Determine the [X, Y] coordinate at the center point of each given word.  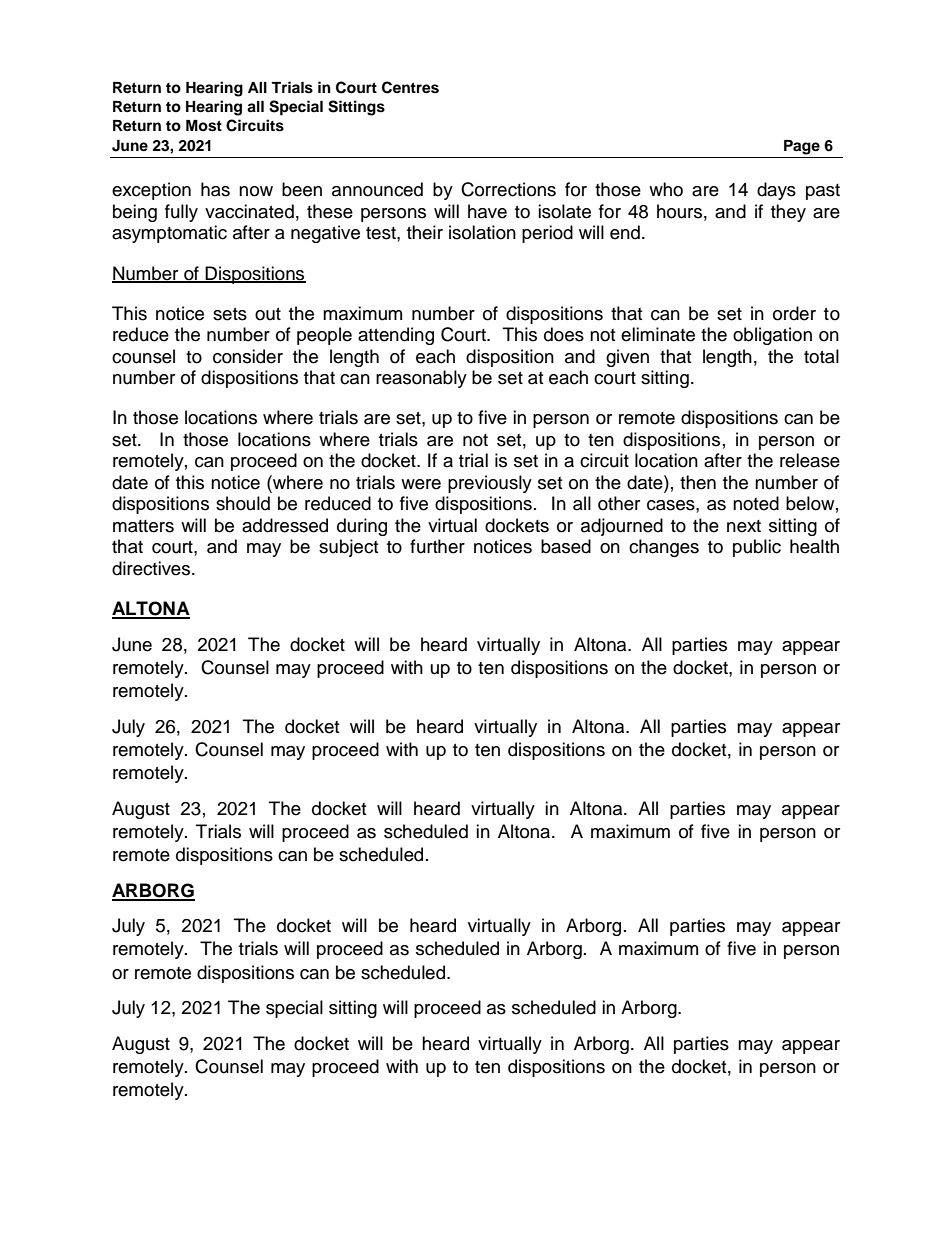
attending [396, 336]
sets [230, 314]
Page [802, 147]
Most [204, 126]
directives [152, 568]
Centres [410, 87]
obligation [772, 336]
